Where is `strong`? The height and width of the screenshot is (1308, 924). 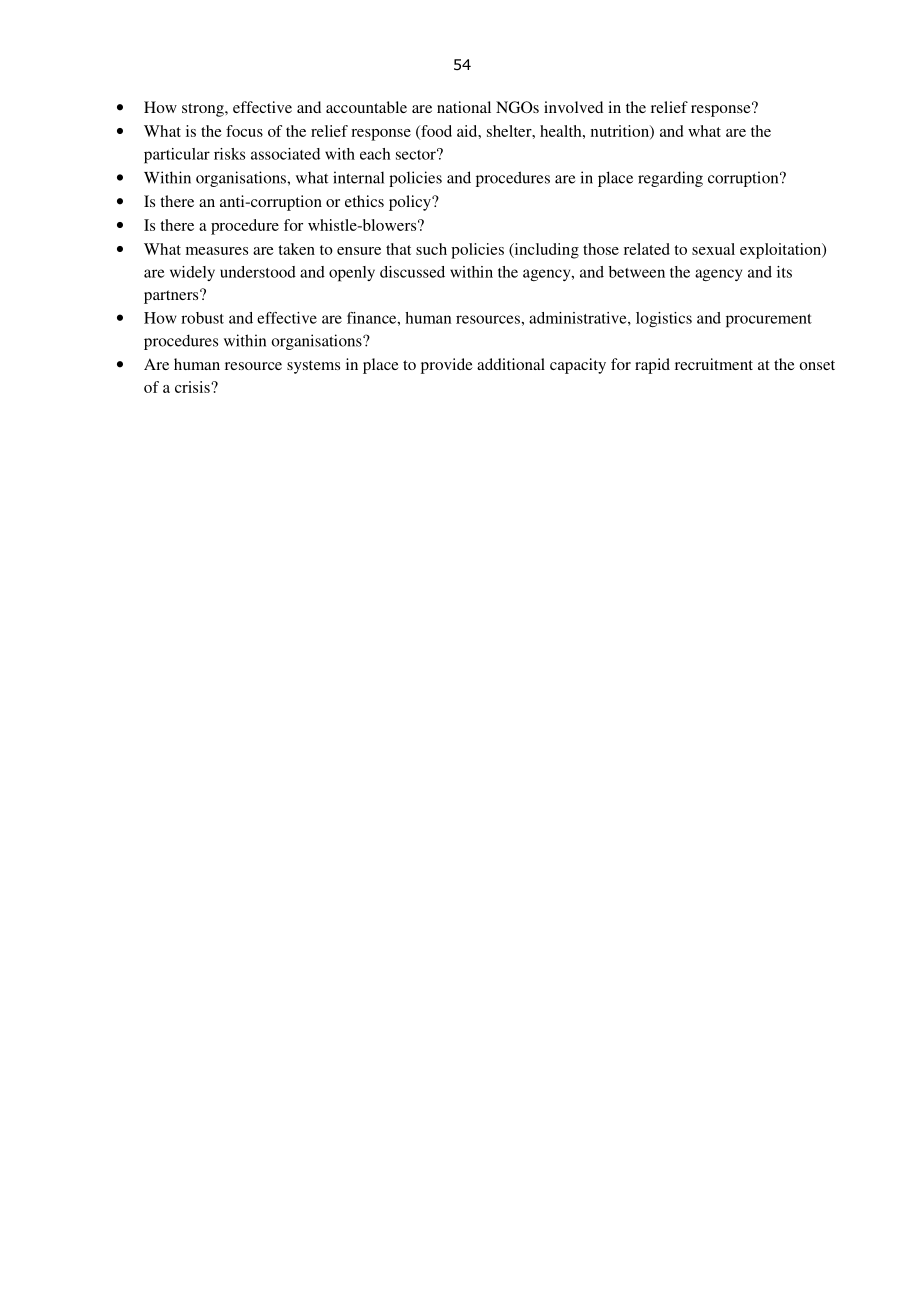
strong is located at coordinates (204, 110).
